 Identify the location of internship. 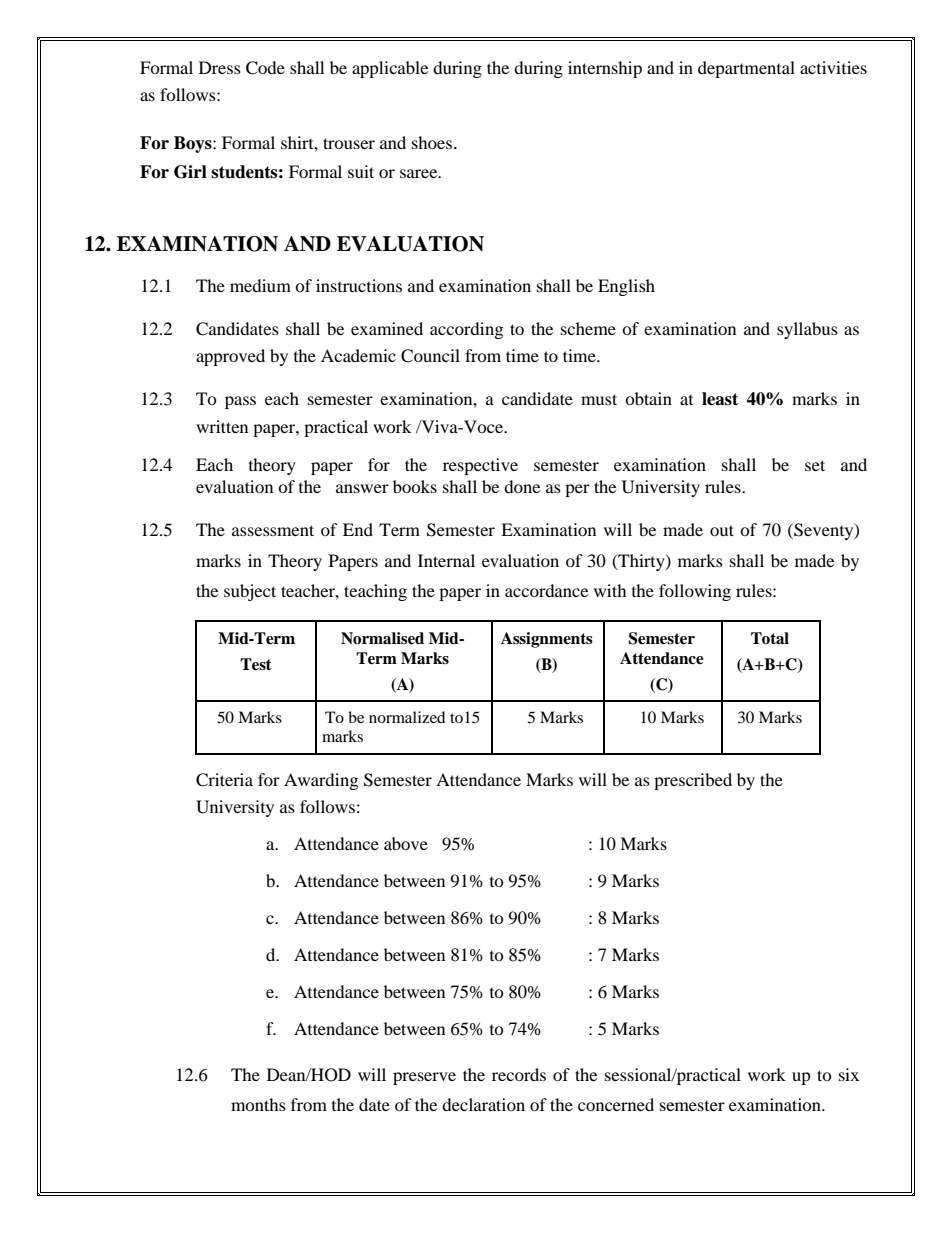
(605, 69).
